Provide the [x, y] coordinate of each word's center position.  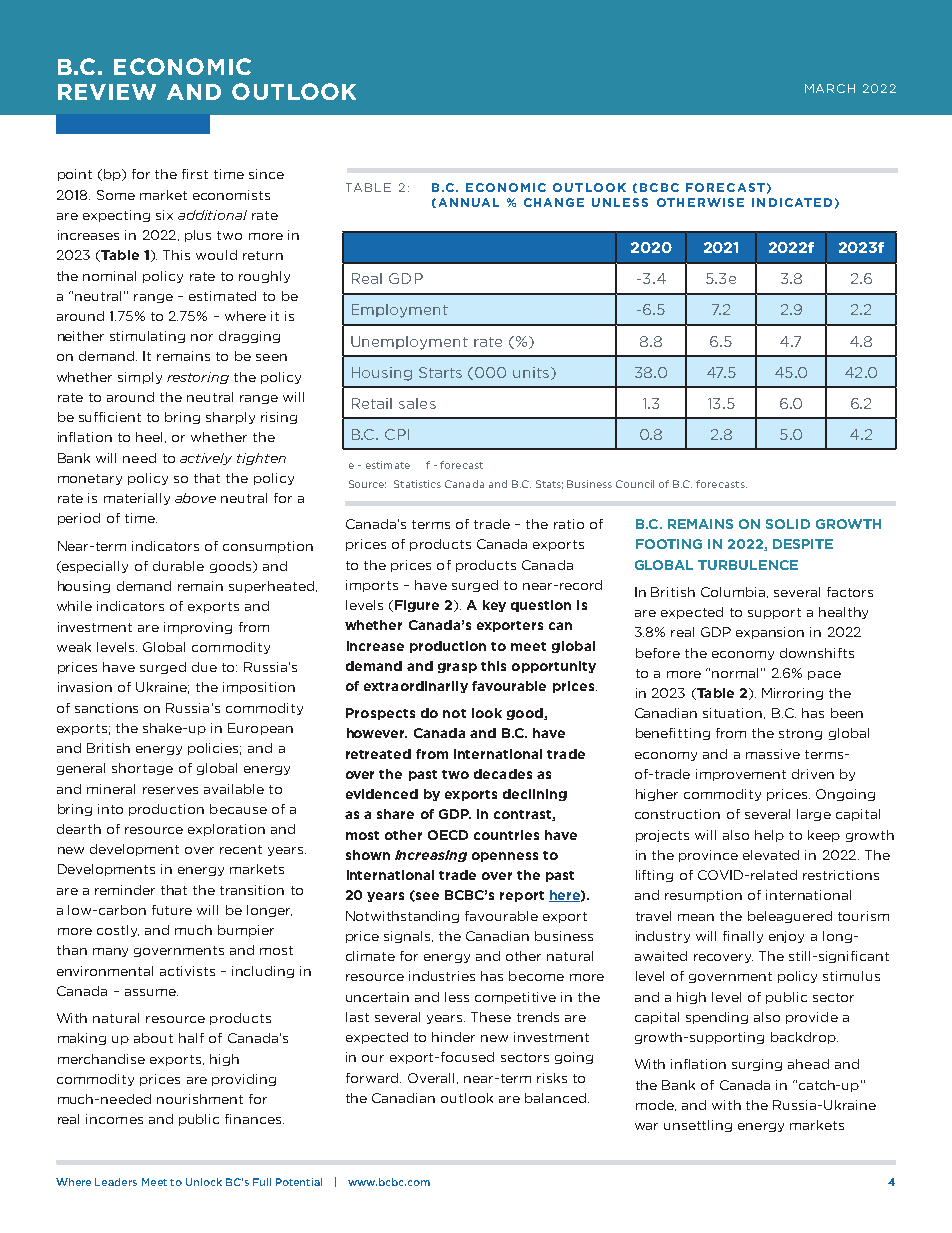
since [266, 174]
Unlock [204, 1182]
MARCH [830, 88]
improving [198, 628]
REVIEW [107, 92]
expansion [770, 633]
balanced [557, 1098]
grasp [457, 668]
